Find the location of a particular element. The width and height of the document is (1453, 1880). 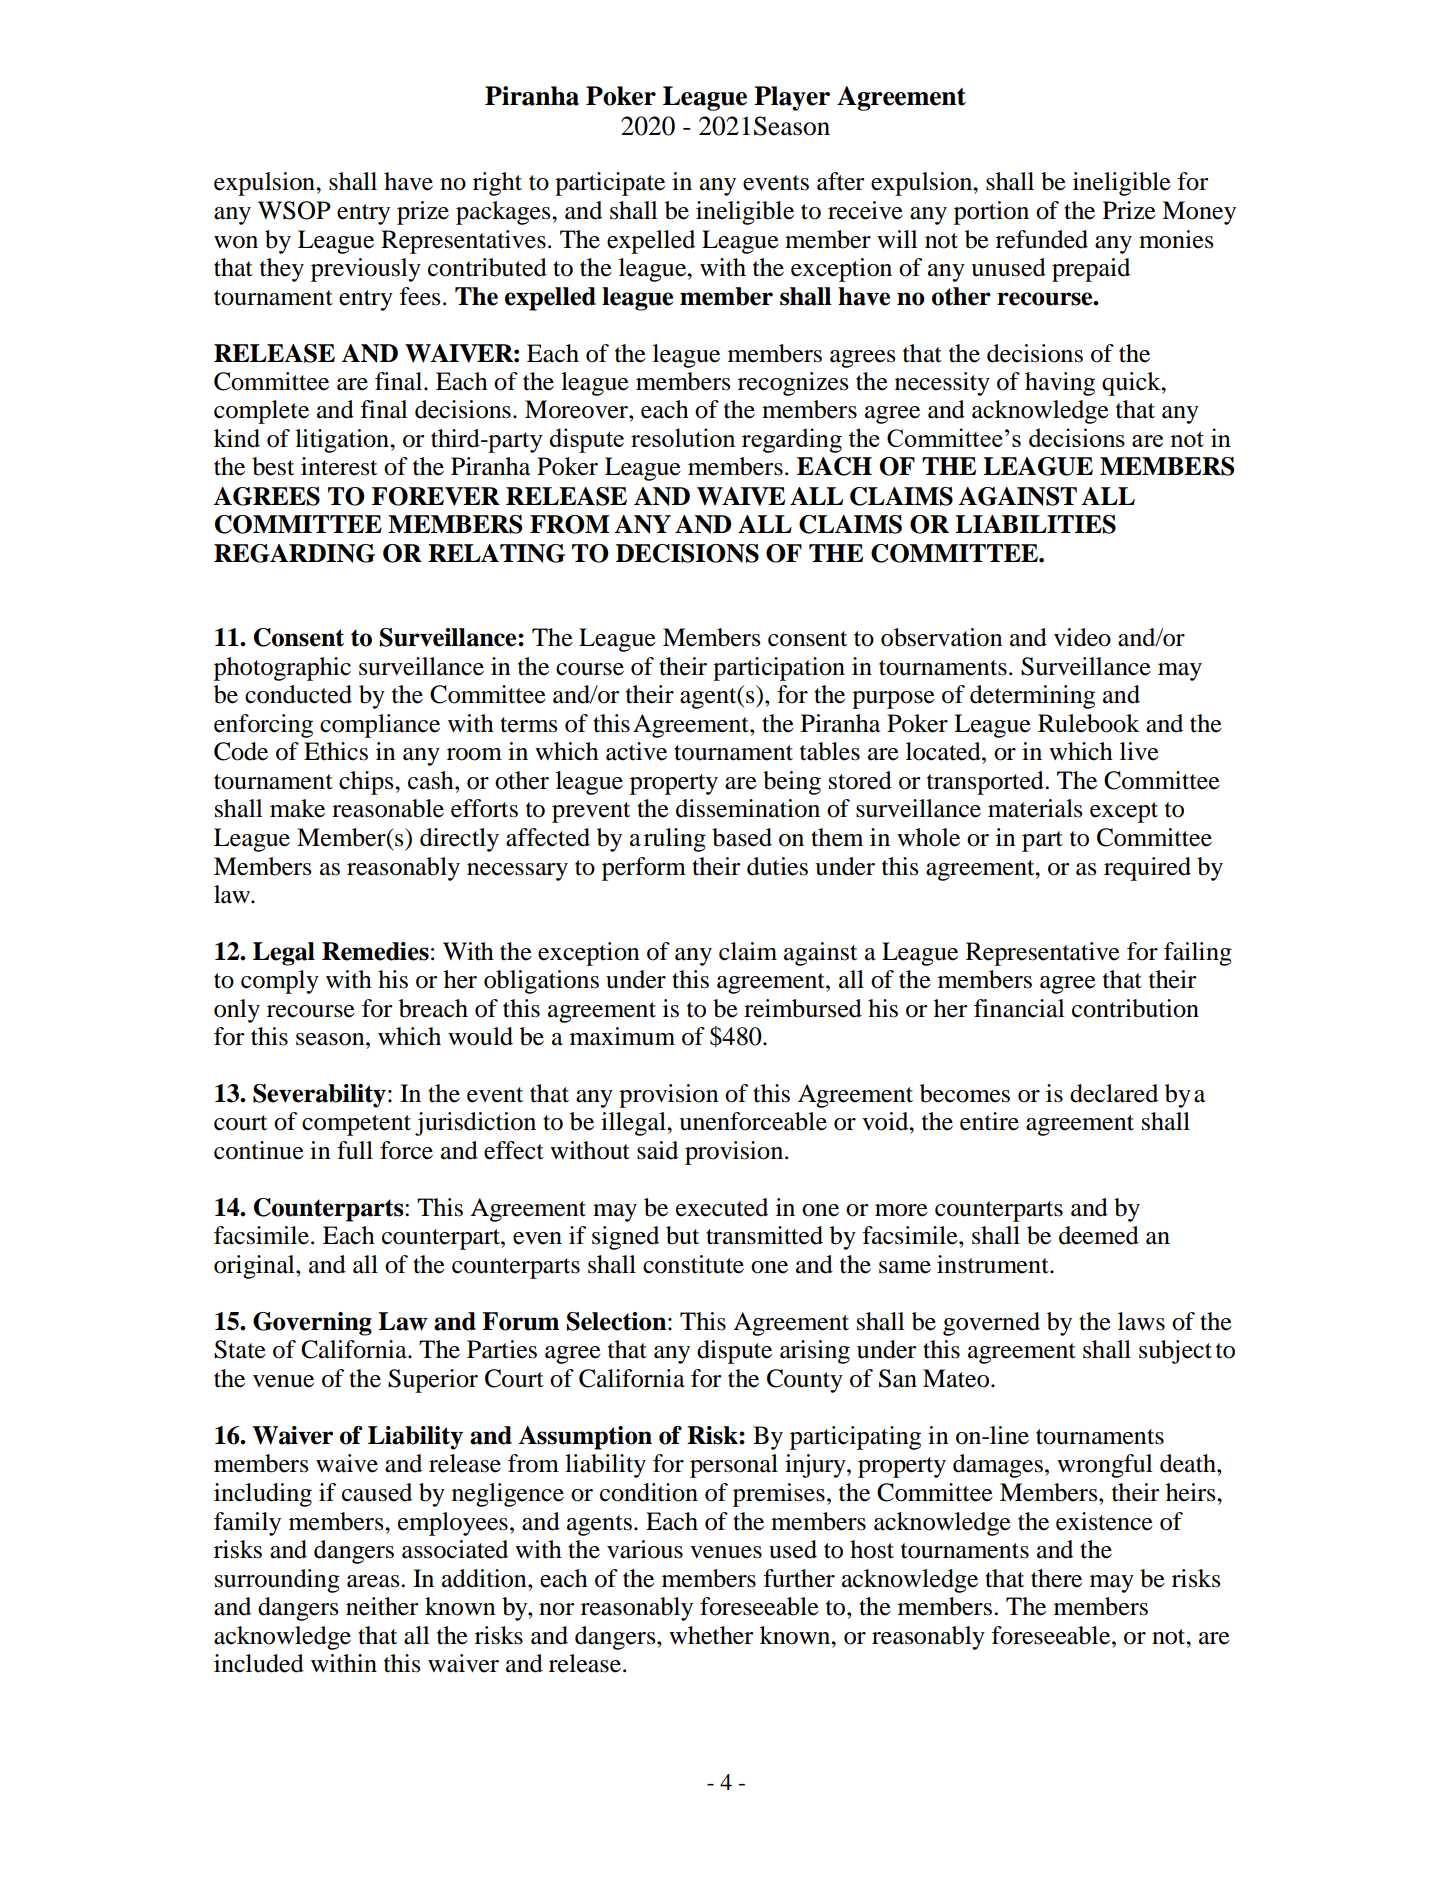

competent is located at coordinates (356, 1125).
